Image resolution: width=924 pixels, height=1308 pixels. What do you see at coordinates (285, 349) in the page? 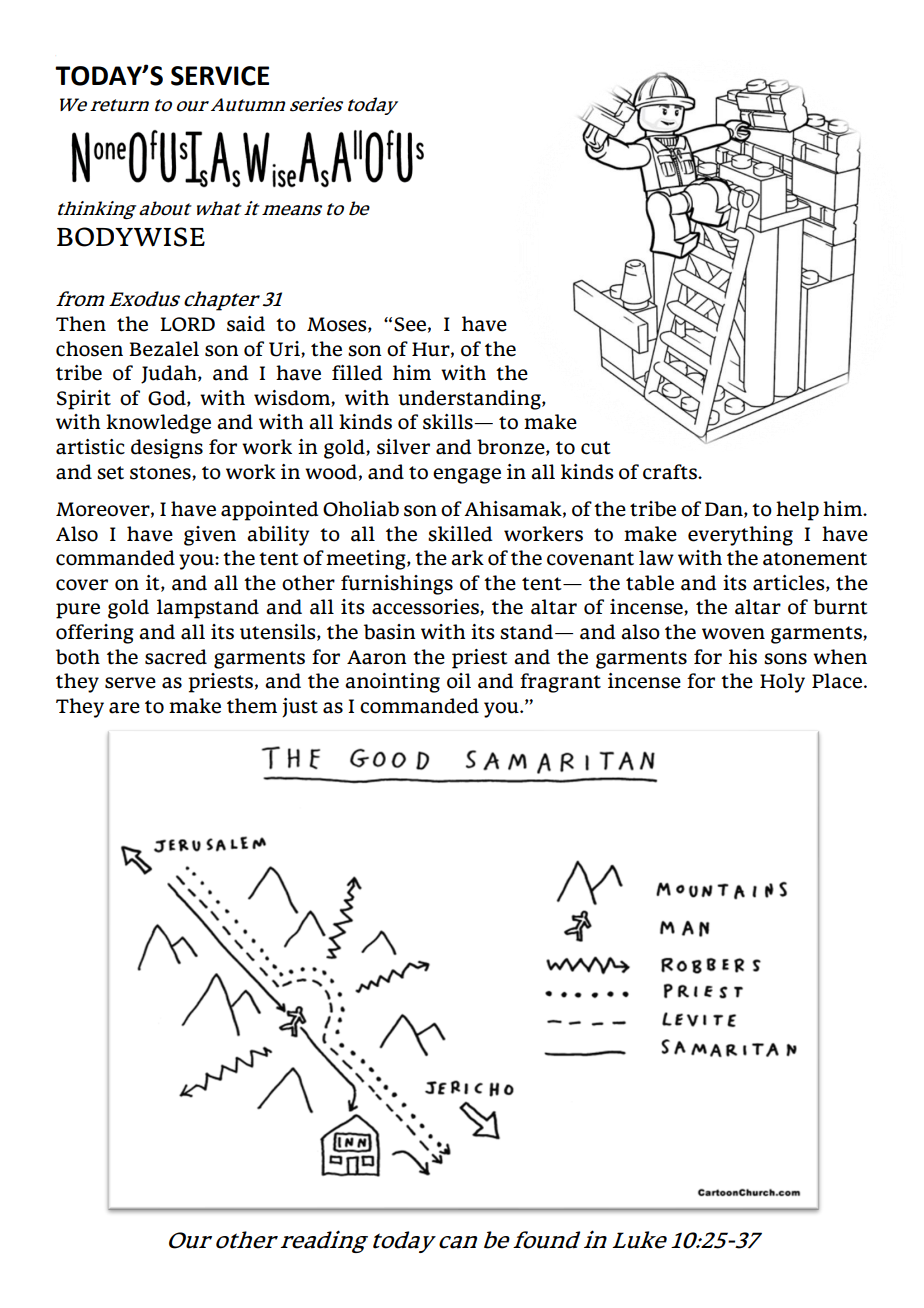
I see `Uri` at bounding box center [285, 349].
